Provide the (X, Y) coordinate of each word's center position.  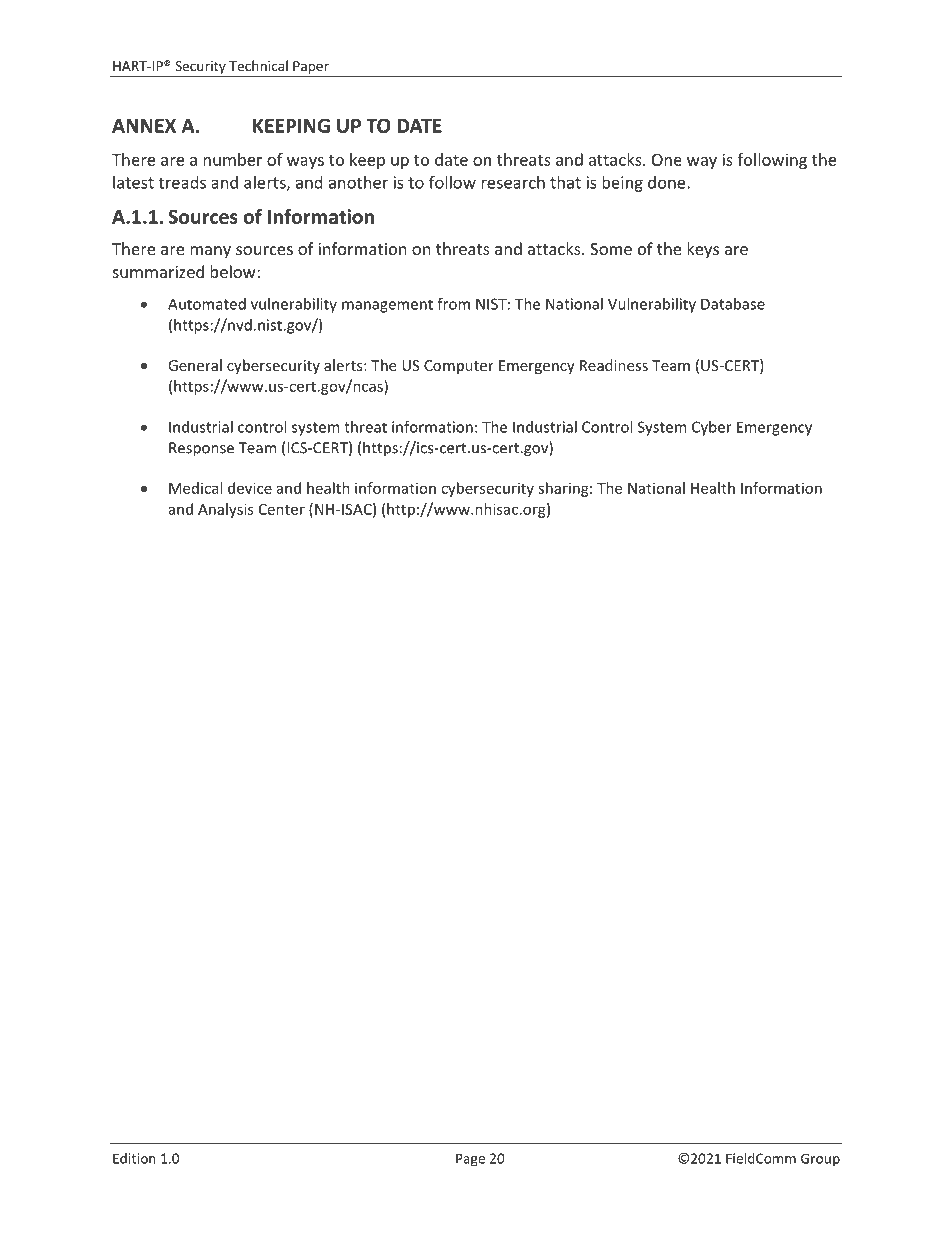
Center (282, 509)
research (513, 182)
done (668, 182)
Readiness (614, 365)
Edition (134, 1158)
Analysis (225, 510)
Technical (258, 65)
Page (470, 1160)
